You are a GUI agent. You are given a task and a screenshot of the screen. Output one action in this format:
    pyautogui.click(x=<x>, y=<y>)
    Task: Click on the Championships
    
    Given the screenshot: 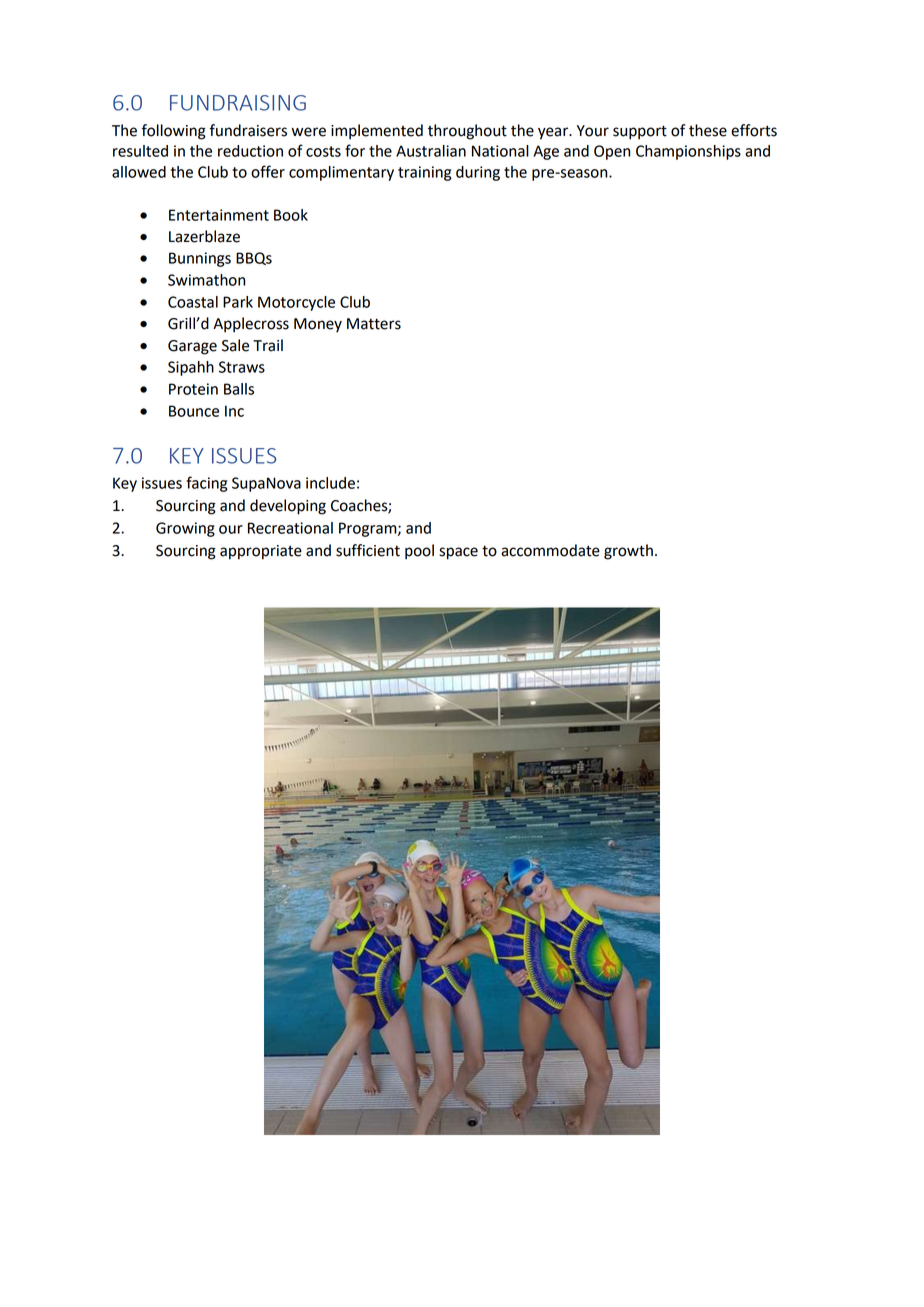 What is the action you would take?
    pyautogui.click(x=688, y=152)
